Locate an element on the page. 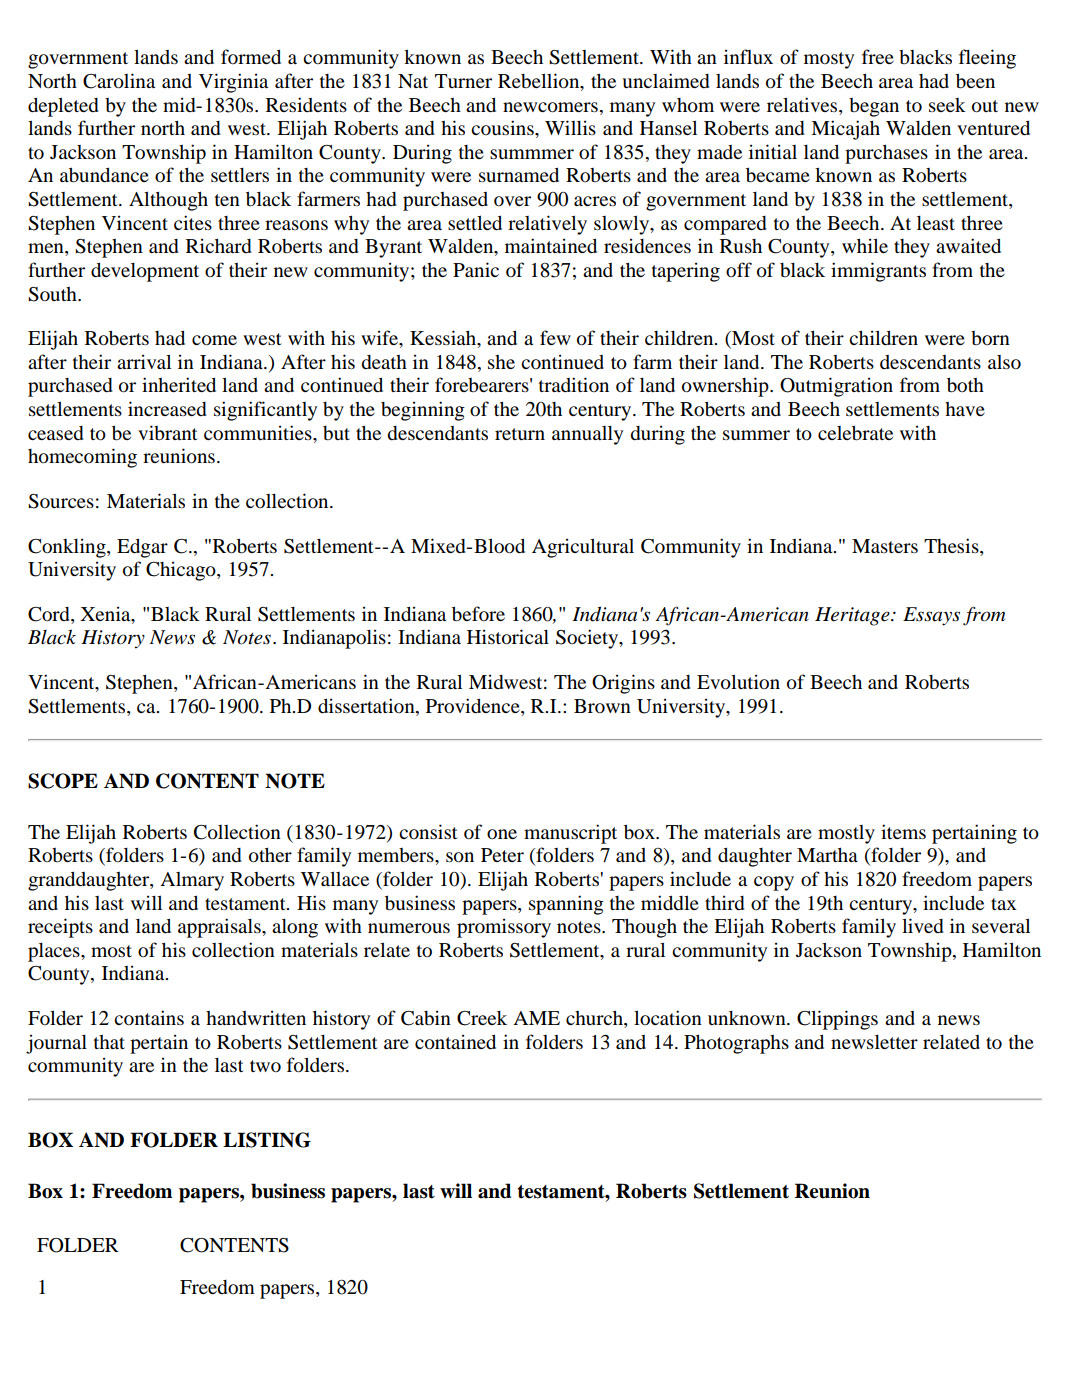 The height and width of the page is (1386, 1071). before is located at coordinates (478, 614).
